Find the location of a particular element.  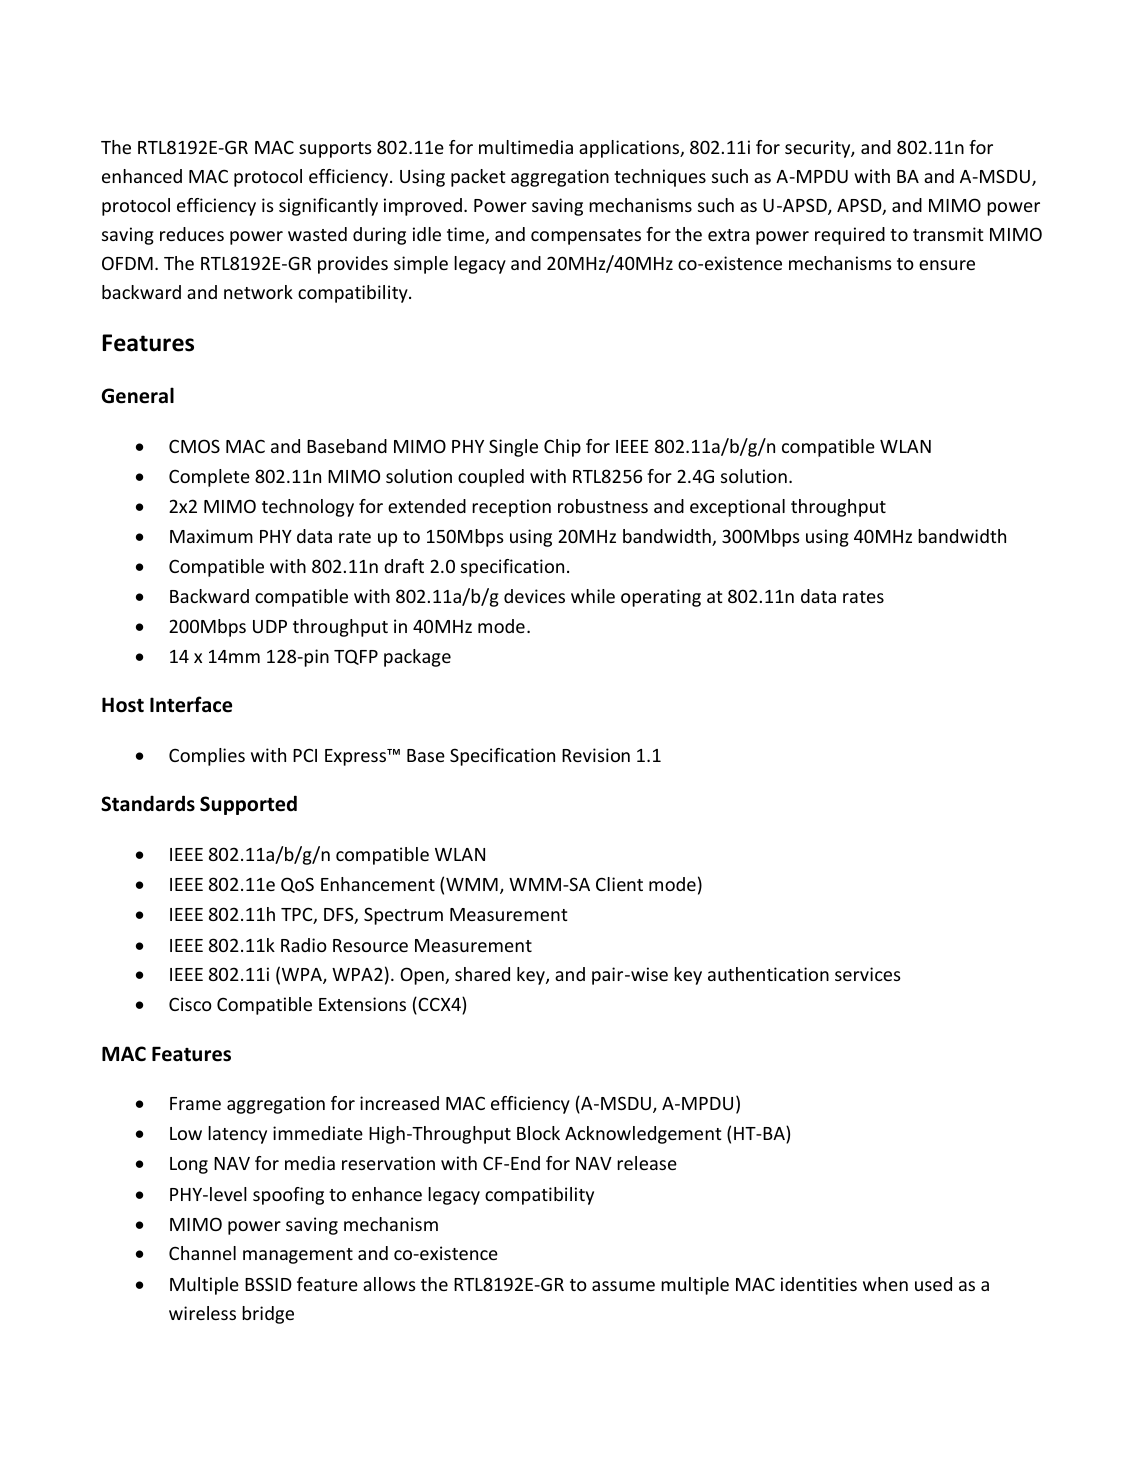

reduces is located at coordinates (192, 234).
